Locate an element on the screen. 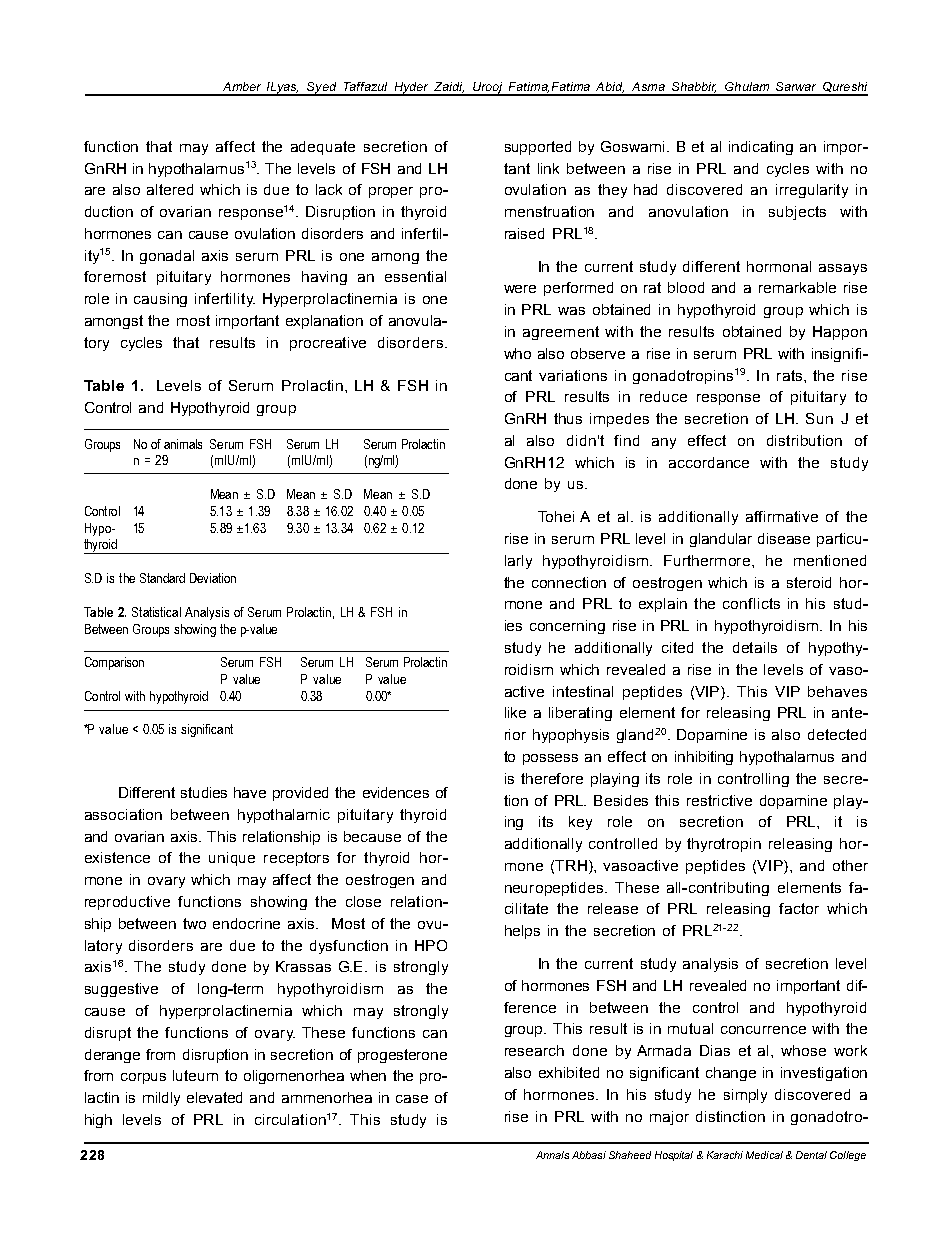 This screenshot has height=1233, width=952. evidences is located at coordinates (396, 792).
